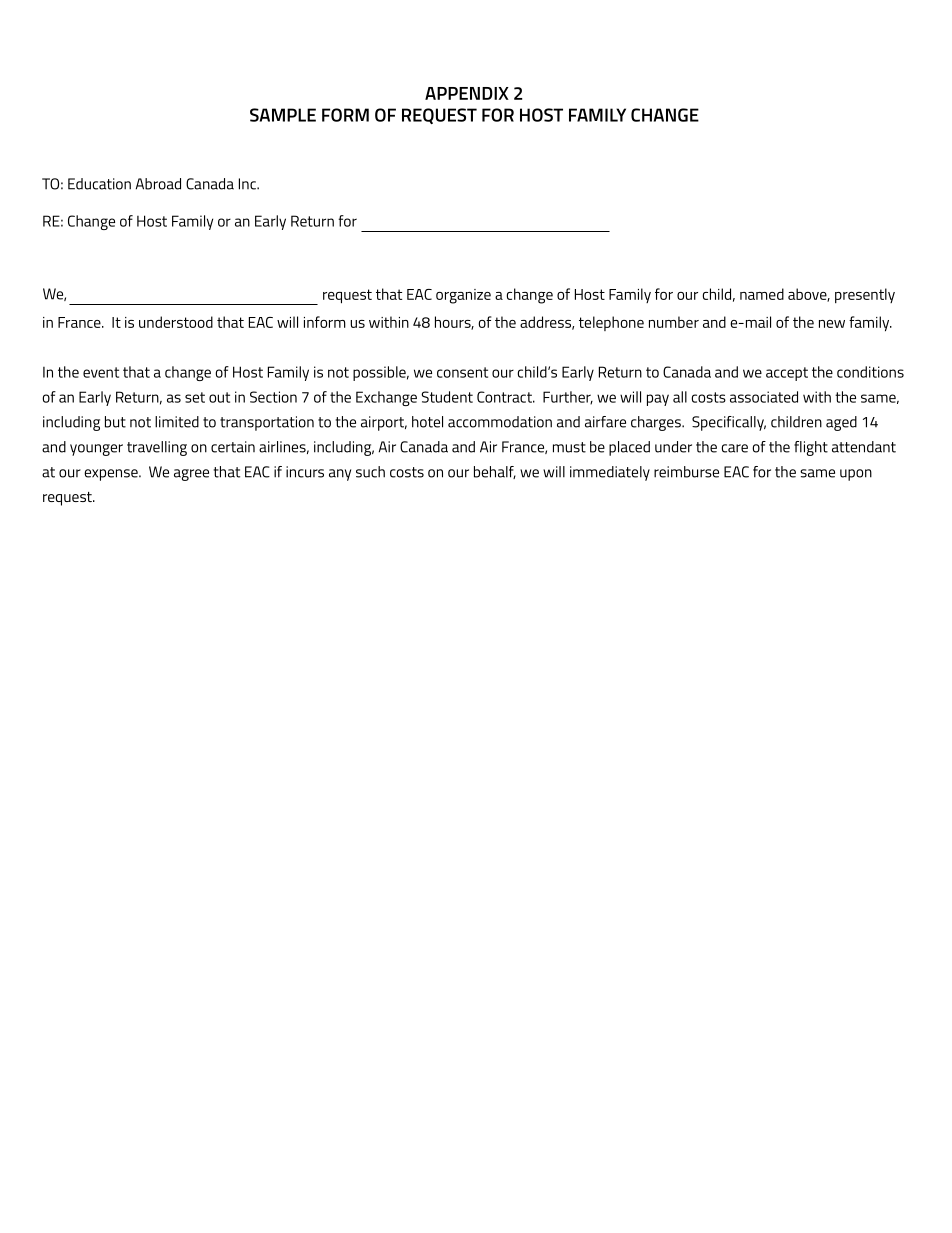 The height and width of the image is (1233, 952). Describe the element at coordinates (158, 184) in the image. I see `Abroad` at that location.
